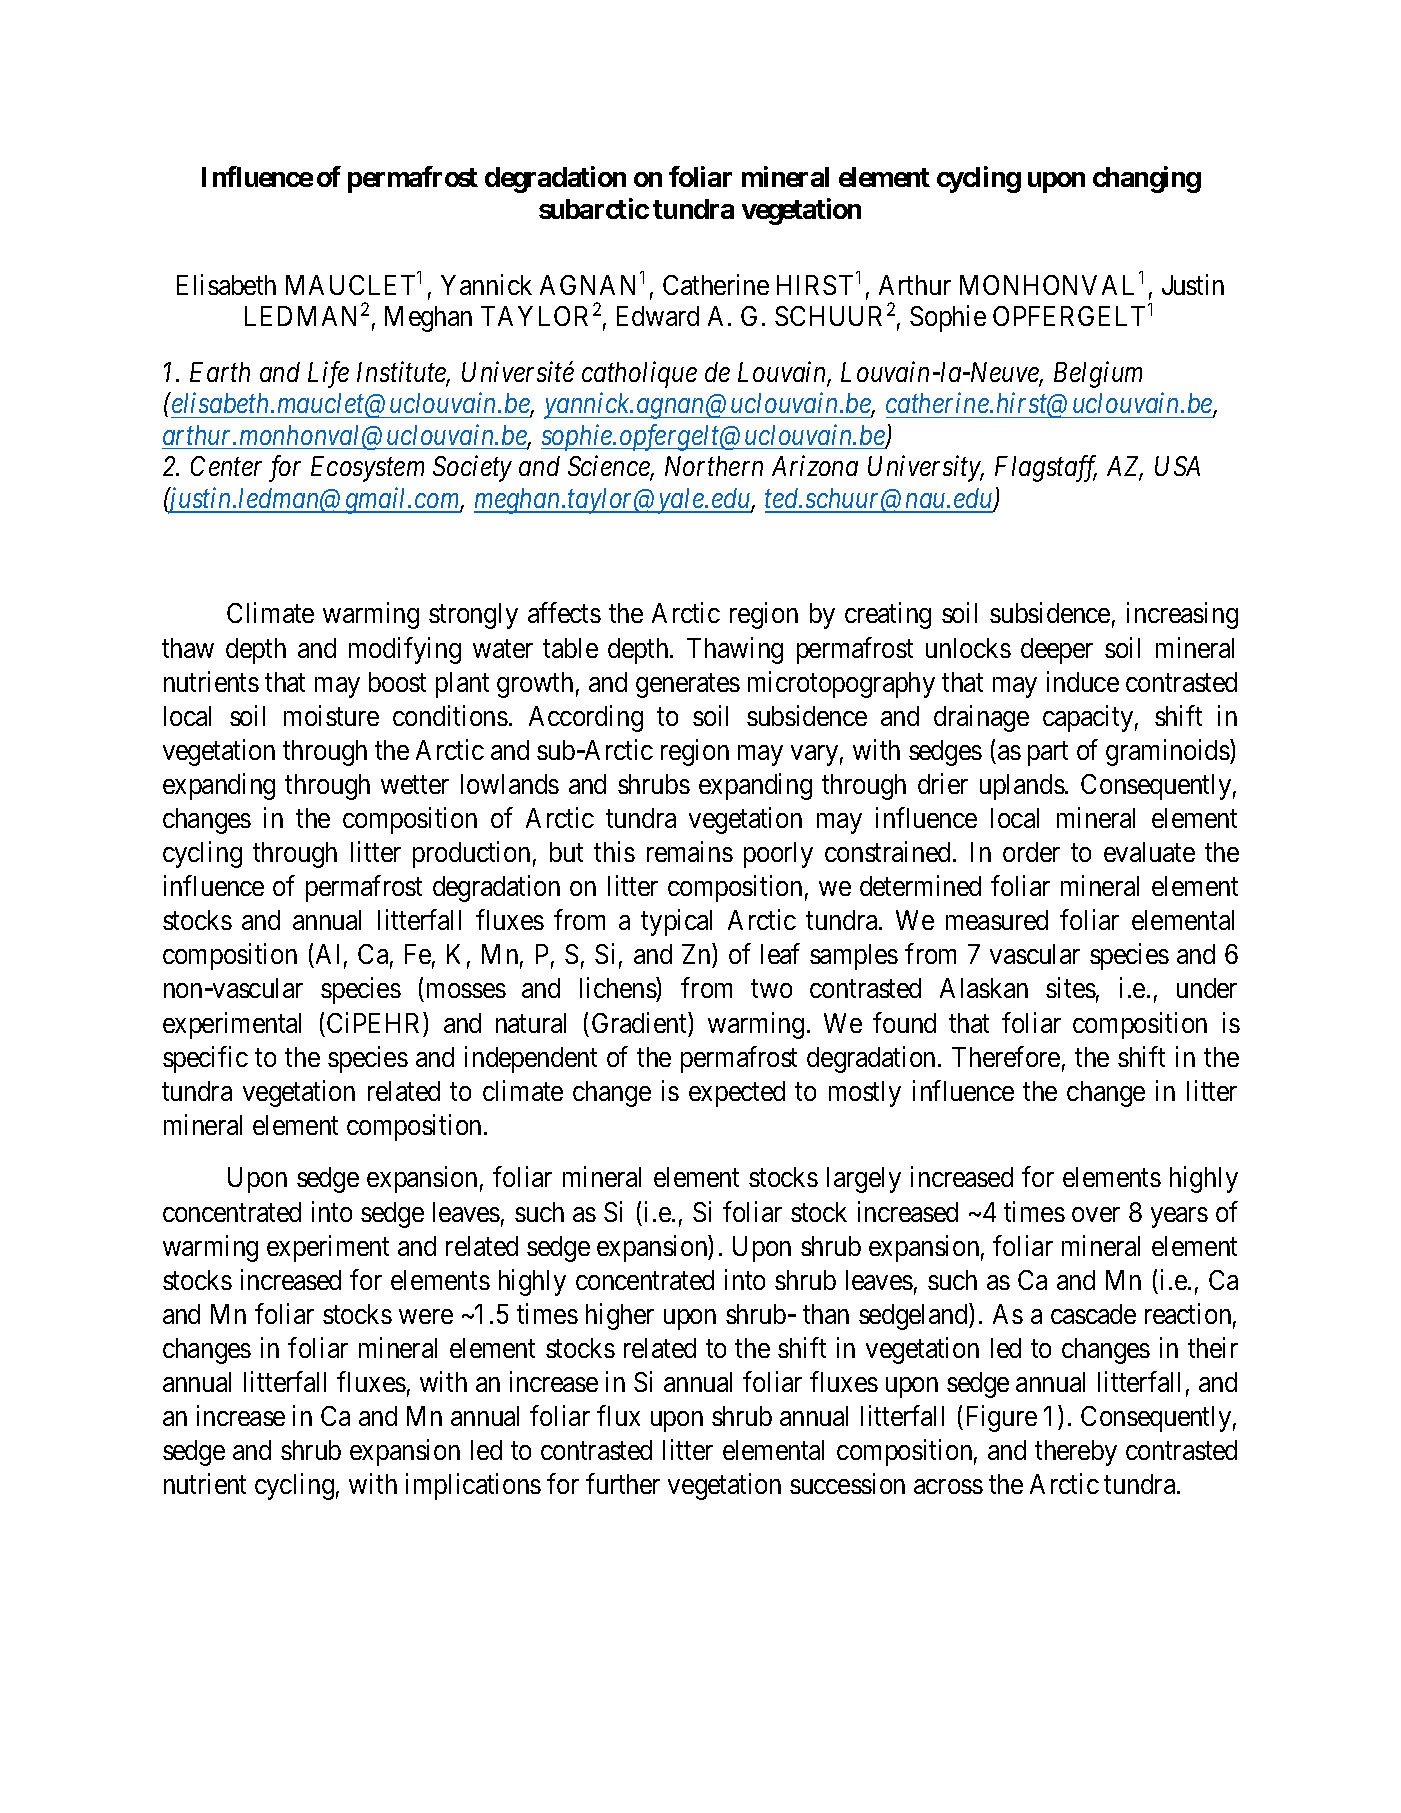 This image has width=1401, height=1813. What do you see at coordinates (640, 1022) in the image?
I see `Gradient` at bounding box center [640, 1022].
